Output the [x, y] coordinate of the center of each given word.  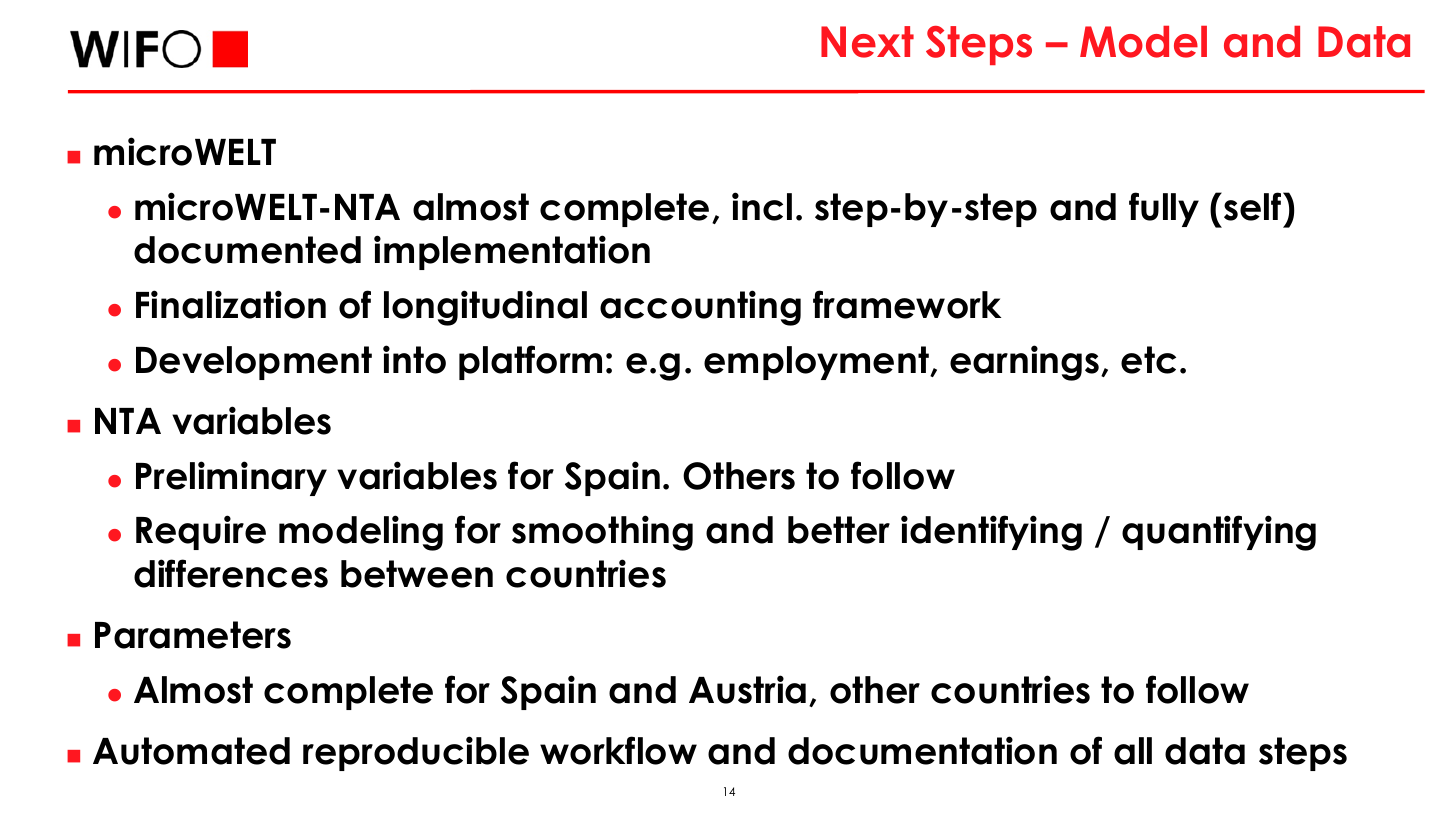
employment [817, 363]
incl [762, 206]
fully [1164, 209]
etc [1148, 360]
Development [254, 363]
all [1133, 751]
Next [867, 42]
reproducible [416, 753]
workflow [618, 750]
